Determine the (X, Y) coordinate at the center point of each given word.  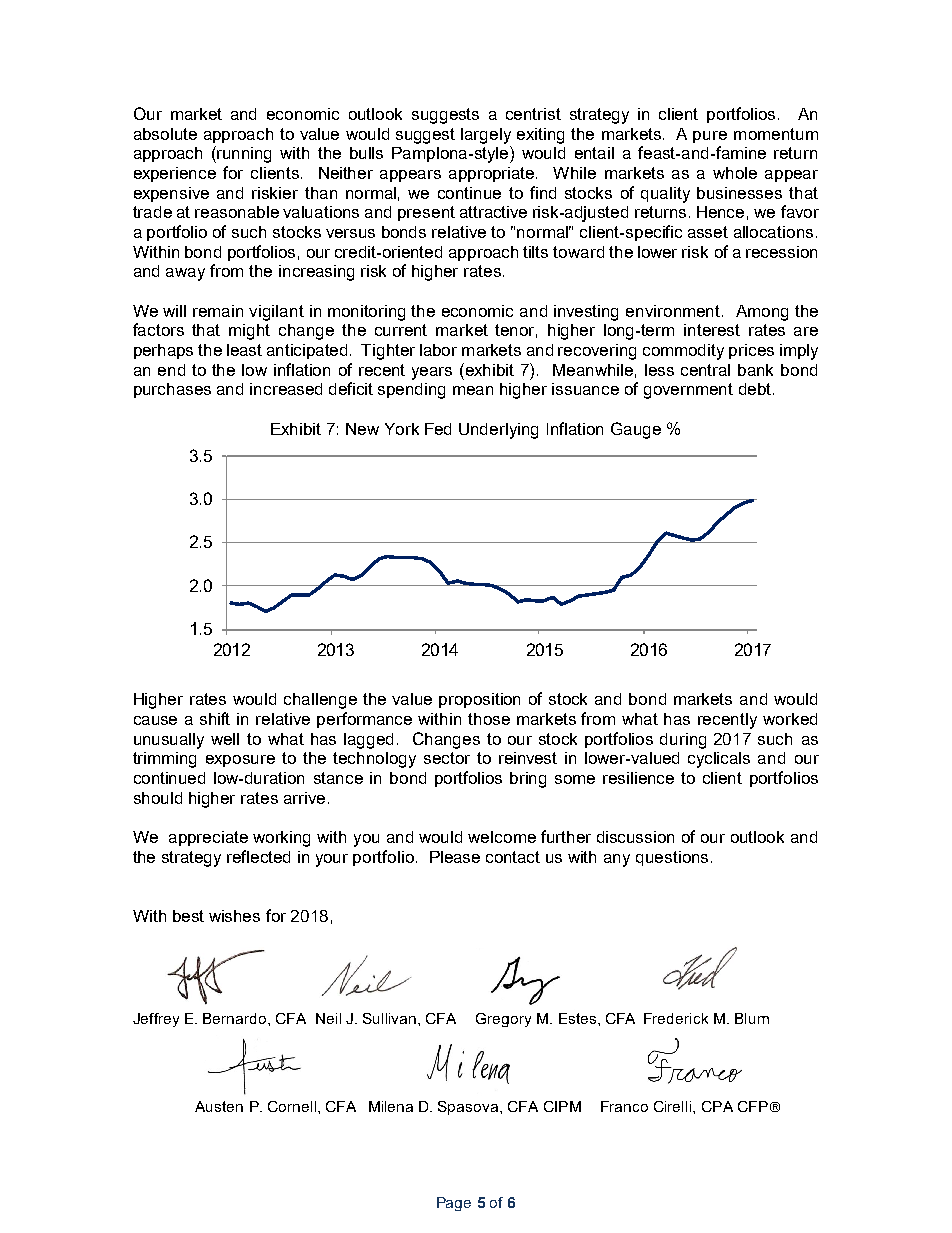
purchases (172, 390)
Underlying (498, 431)
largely (486, 136)
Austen (219, 1106)
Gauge (636, 430)
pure (710, 137)
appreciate (208, 838)
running (244, 155)
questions (672, 858)
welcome (502, 837)
